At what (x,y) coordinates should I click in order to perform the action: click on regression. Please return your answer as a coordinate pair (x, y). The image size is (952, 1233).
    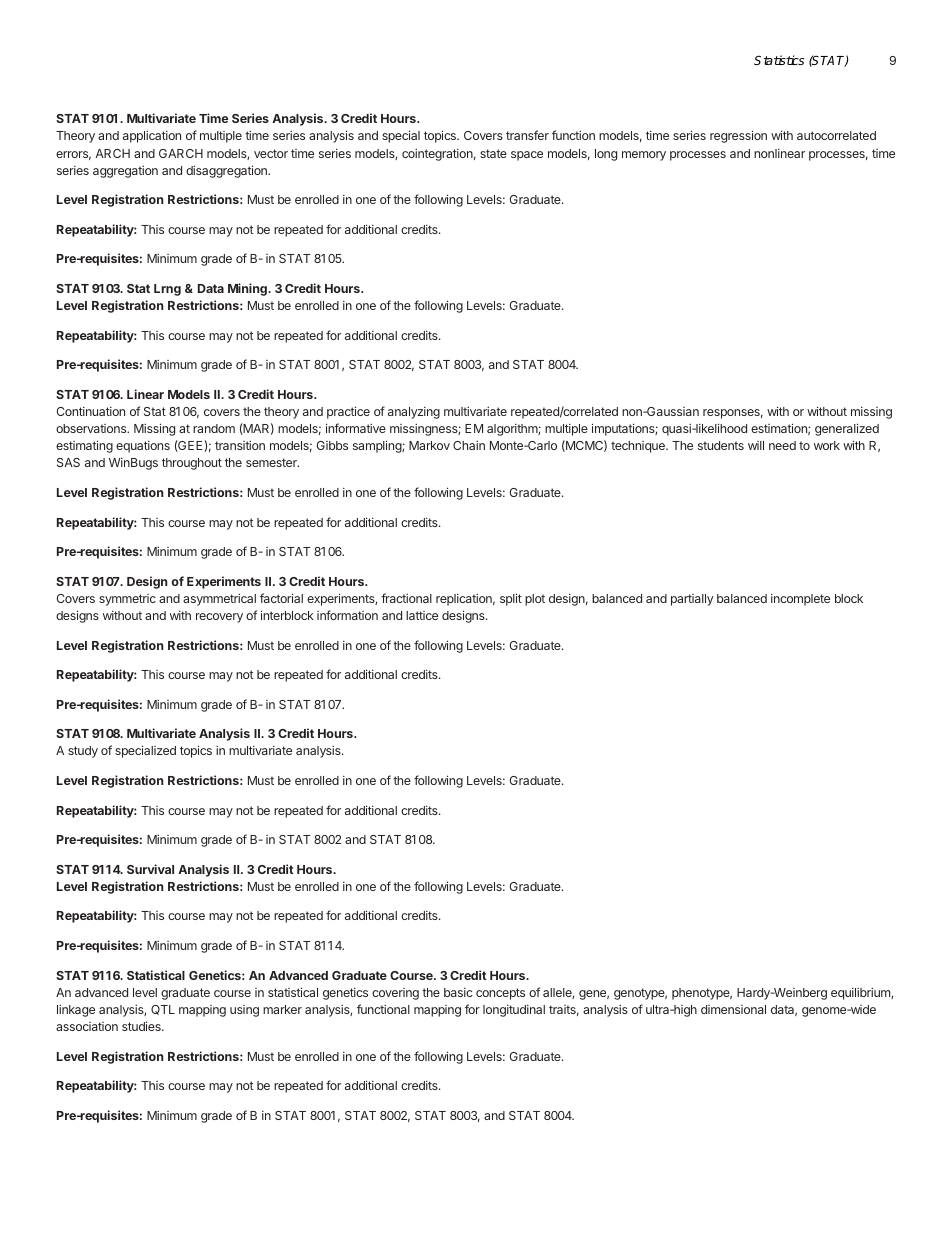
    Looking at the image, I should click on (738, 136).
